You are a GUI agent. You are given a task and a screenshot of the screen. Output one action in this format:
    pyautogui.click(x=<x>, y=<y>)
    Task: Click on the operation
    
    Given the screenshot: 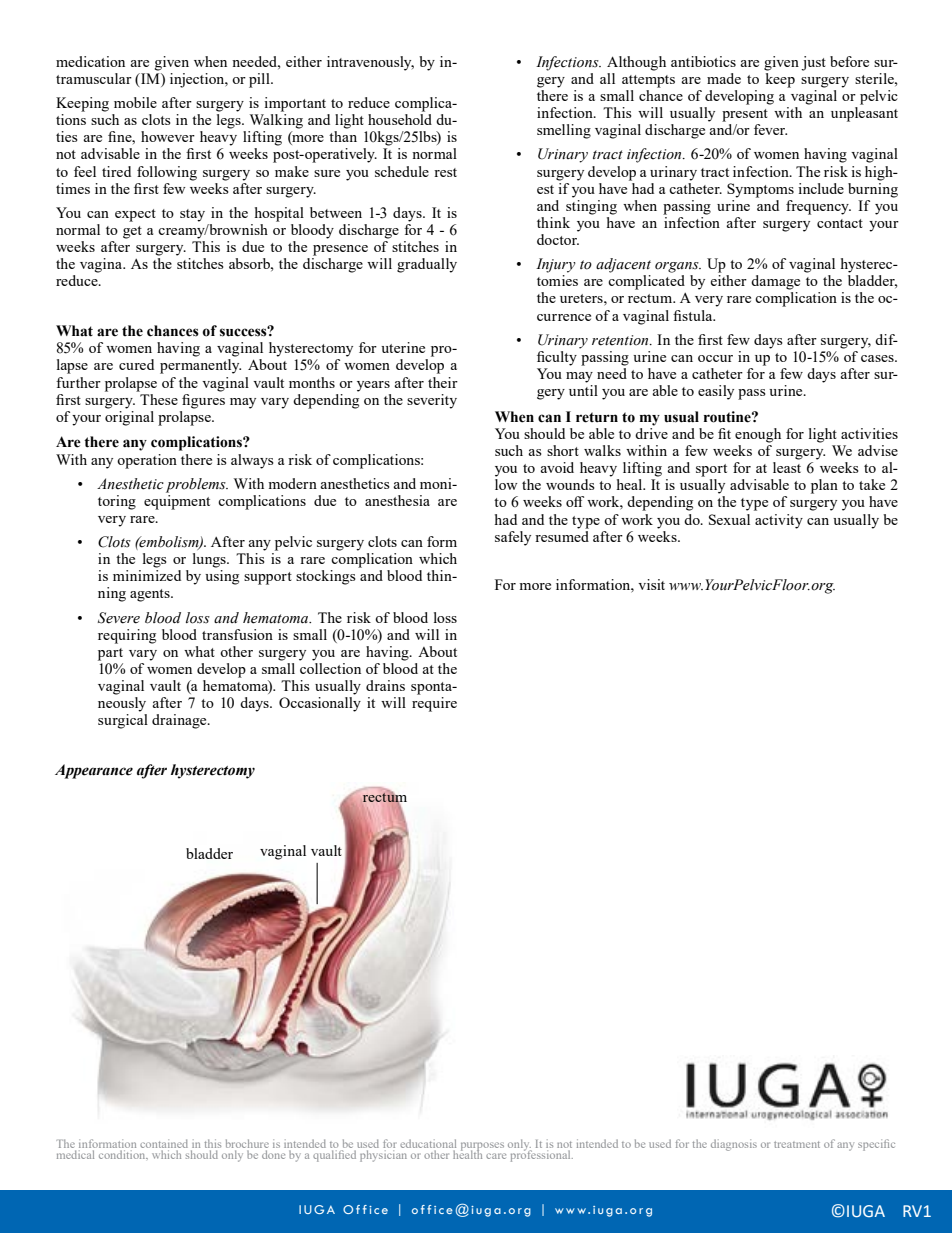 What is the action you would take?
    pyautogui.click(x=147, y=461)
